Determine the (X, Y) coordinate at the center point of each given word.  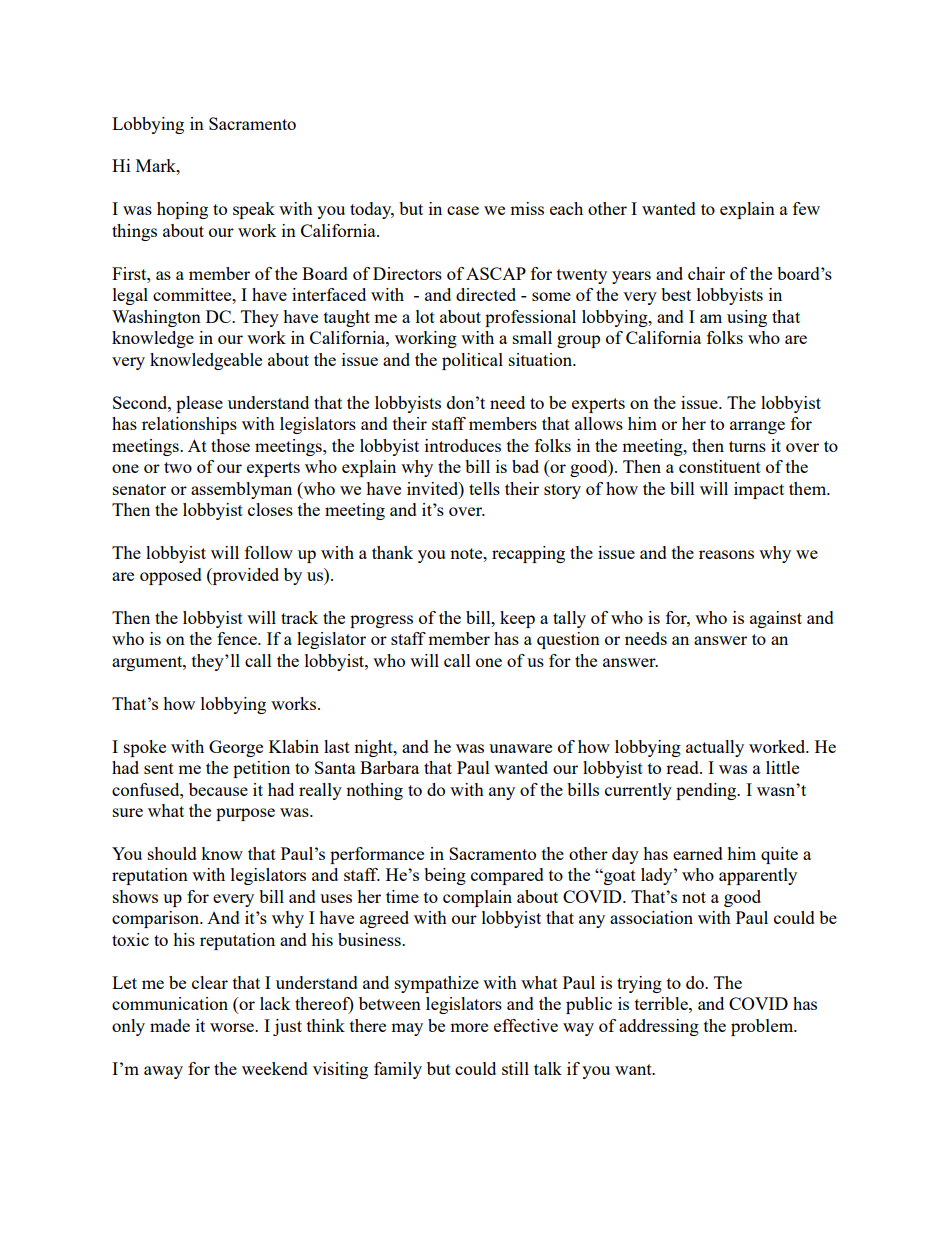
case (463, 210)
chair (706, 273)
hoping (182, 210)
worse (233, 1027)
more (469, 1027)
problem (763, 1027)
